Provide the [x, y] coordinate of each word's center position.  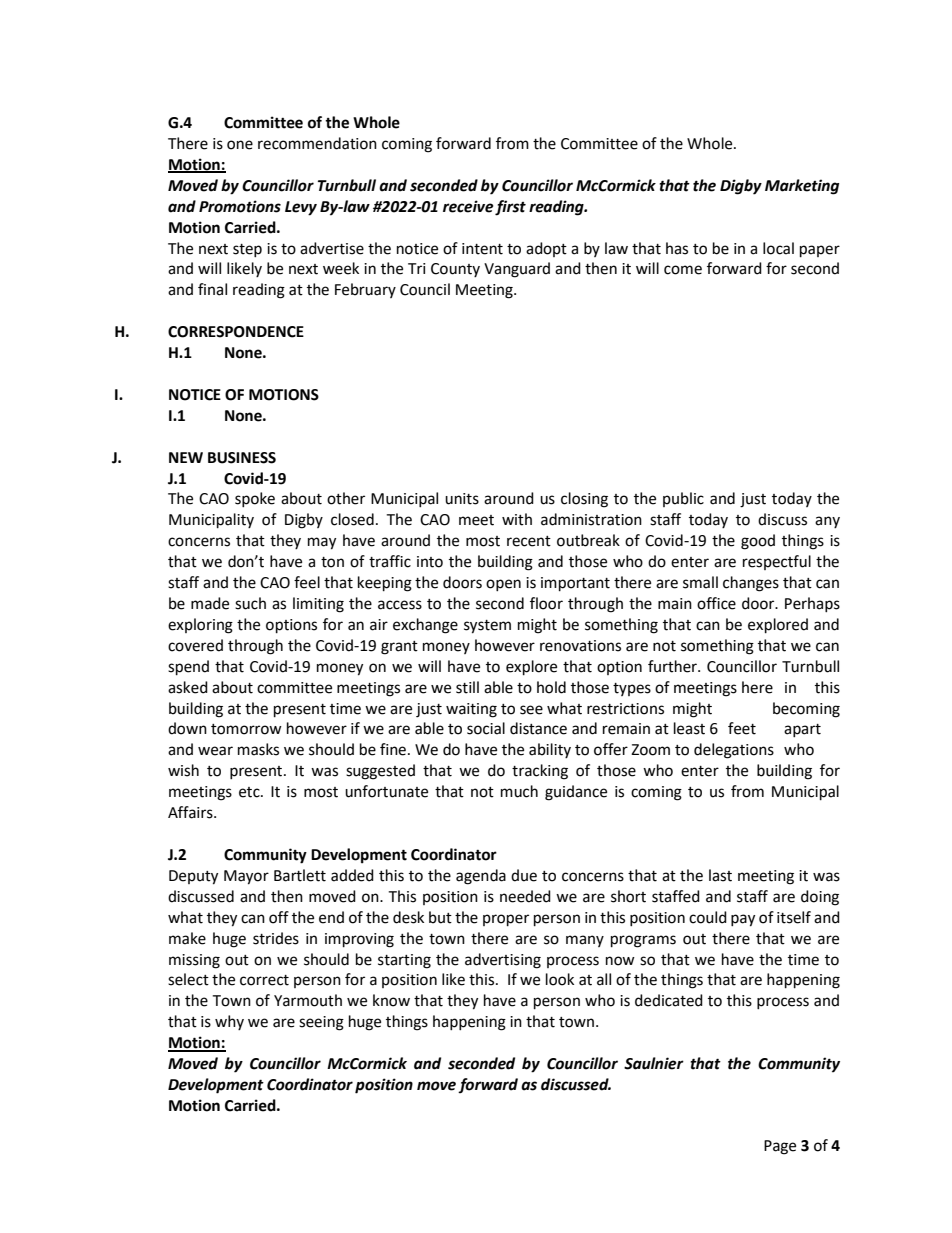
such [250, 603]
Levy [301, 208]
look [560, 979]
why [229, 1022]
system [487, 627]
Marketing [802, 187]
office [716, 603]
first [510, 208]
